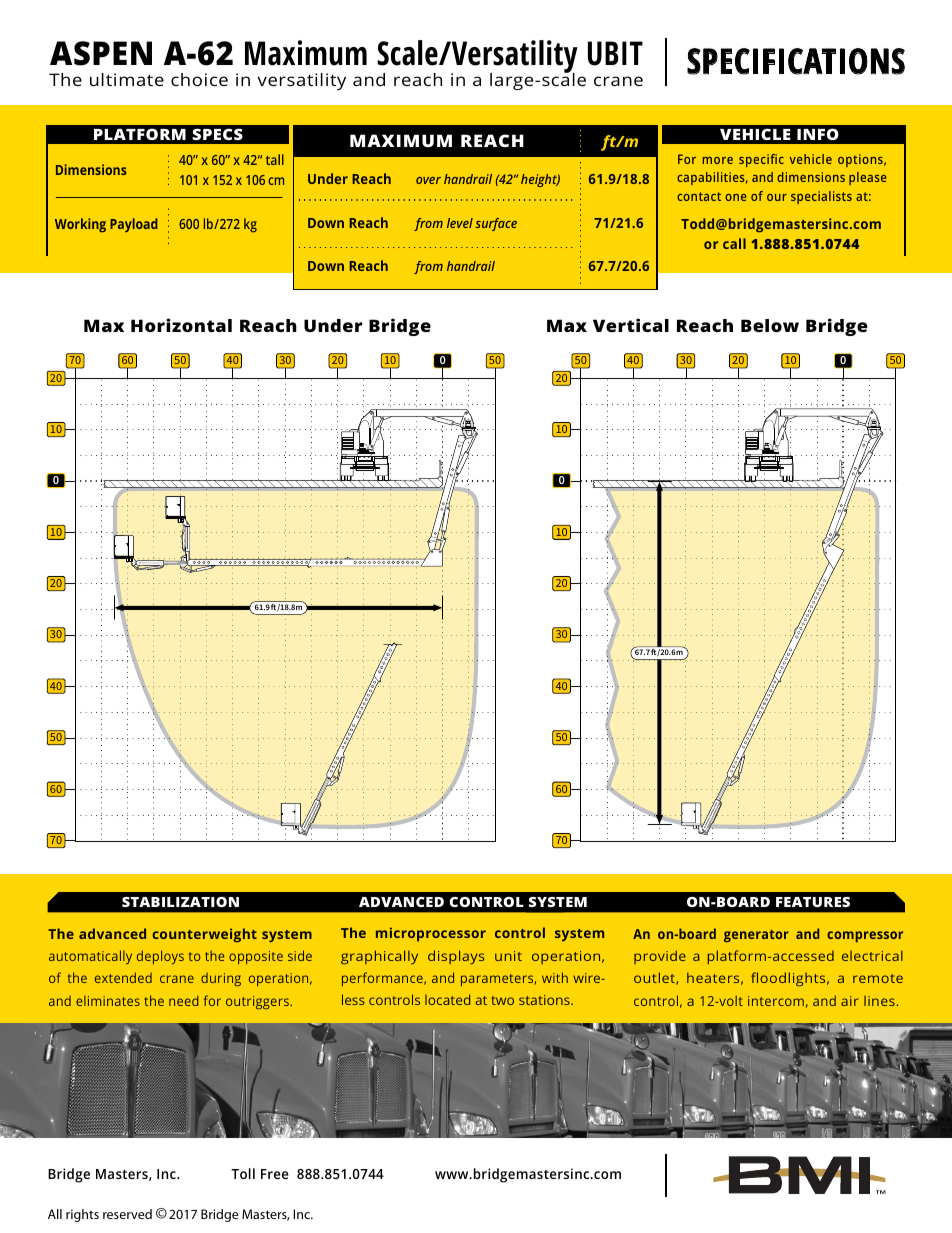 This document has width=952, height=1233. I want to click on intercom, so click(776, 1001).
